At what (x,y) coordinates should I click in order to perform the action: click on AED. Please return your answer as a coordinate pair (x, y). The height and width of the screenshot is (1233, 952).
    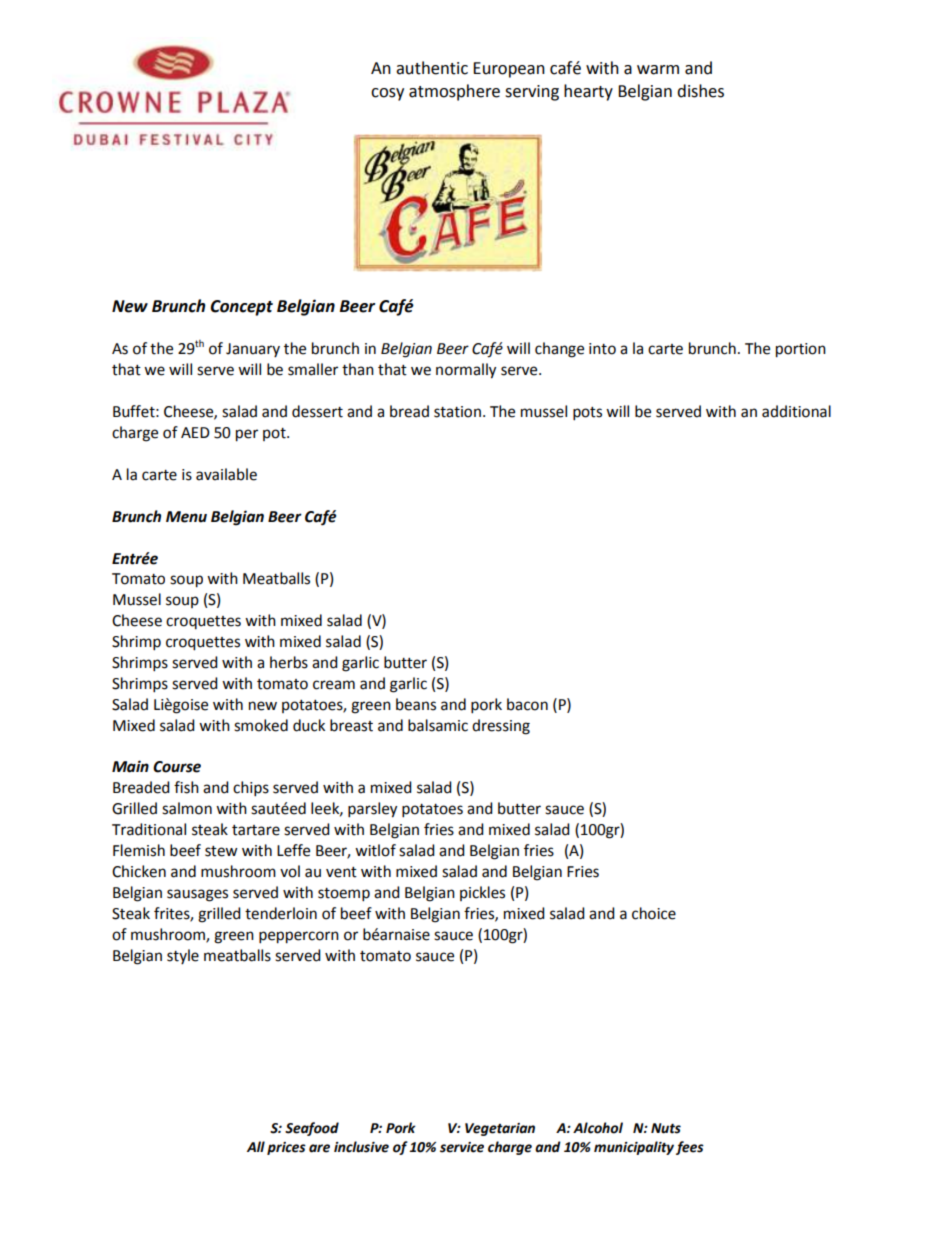
    Looking at the image, I should click on (195, 432).
